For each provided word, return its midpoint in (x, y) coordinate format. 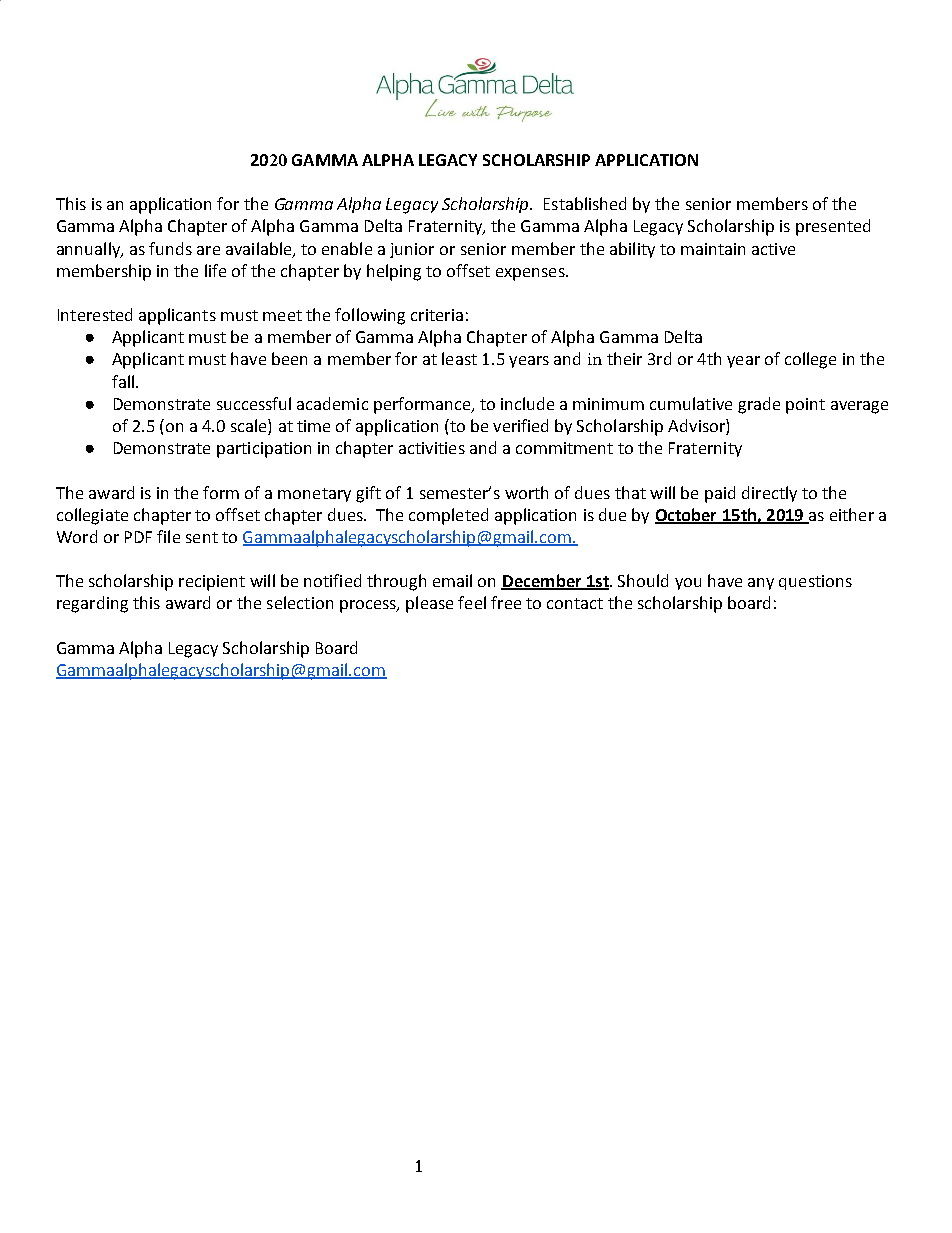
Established (585, 203)
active (773, 249)
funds (170, 248)
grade (759, 405)
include (527, 403)
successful (254, 403)
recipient (212, 583)
